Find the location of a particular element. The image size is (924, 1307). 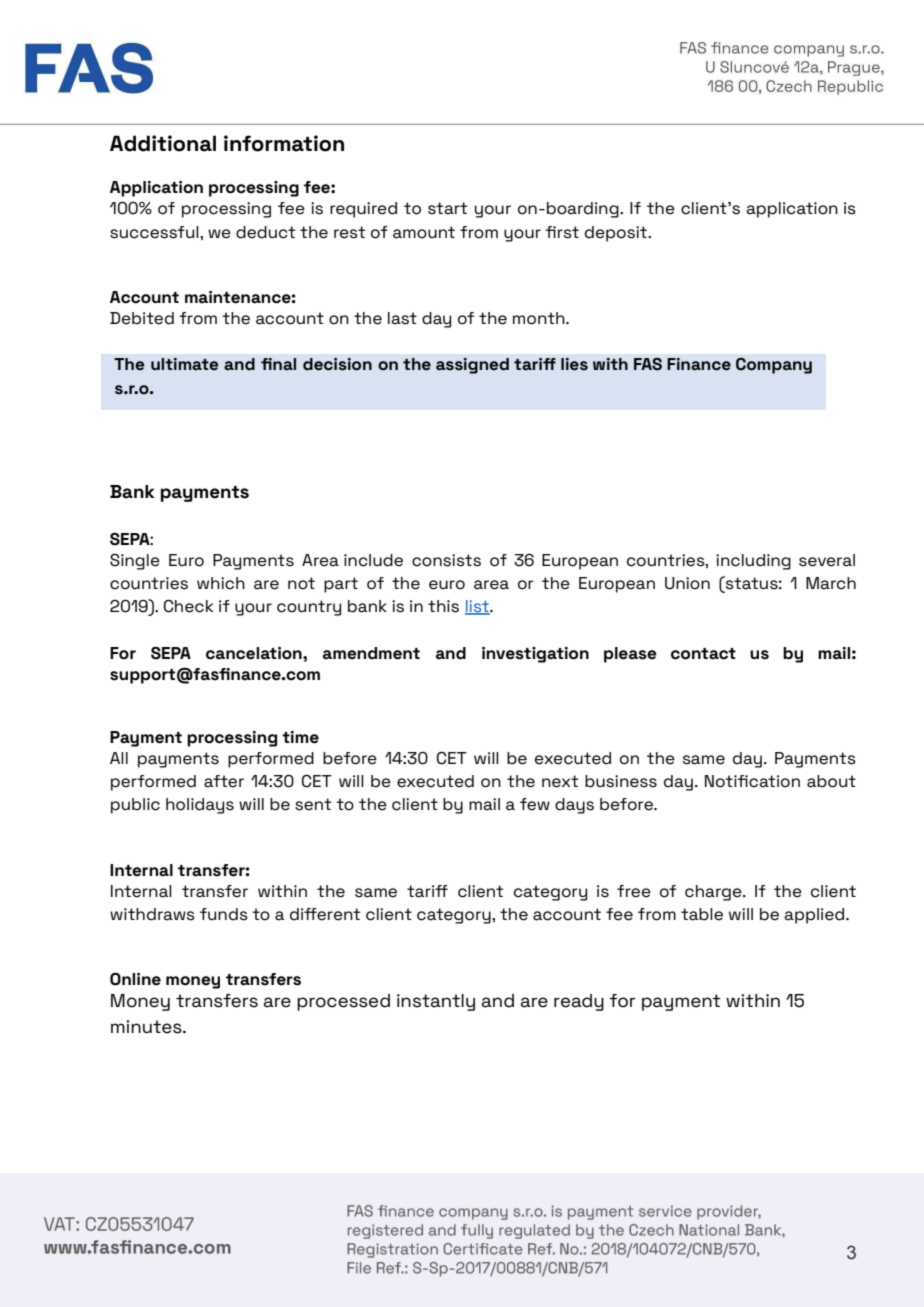

assigned is located at coordinates (472, 366).
